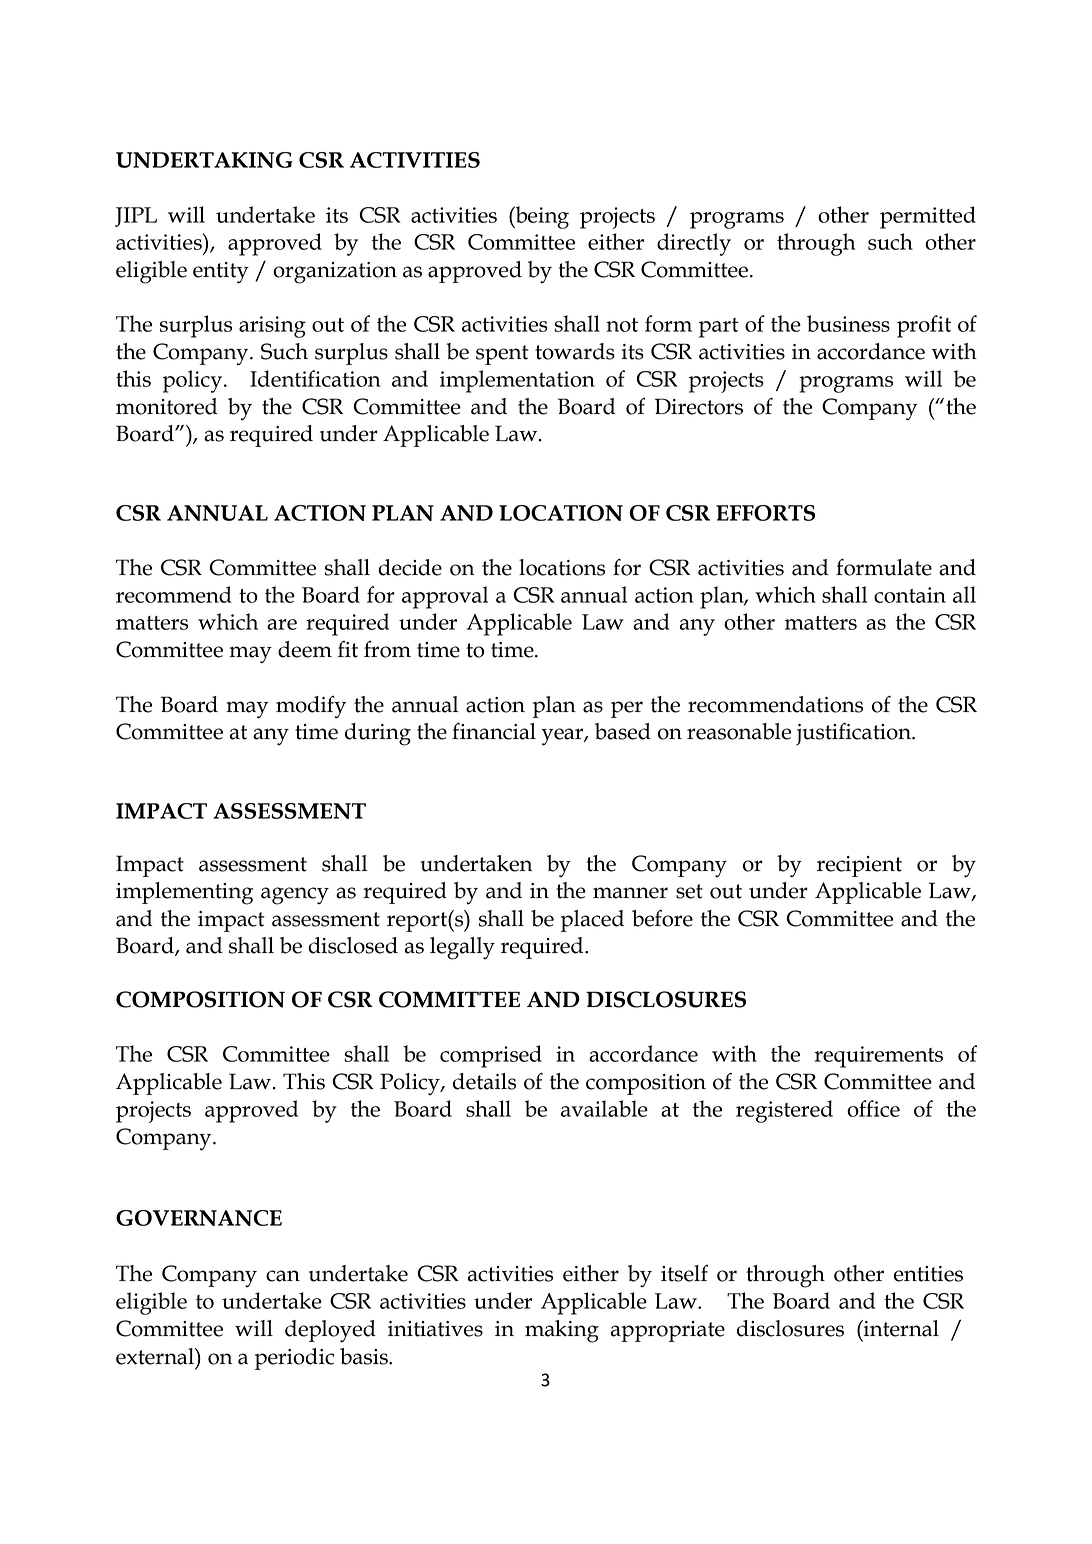  Describe the element at coordinates (562, 1331) in the screenshot. I see `making` at that location.
